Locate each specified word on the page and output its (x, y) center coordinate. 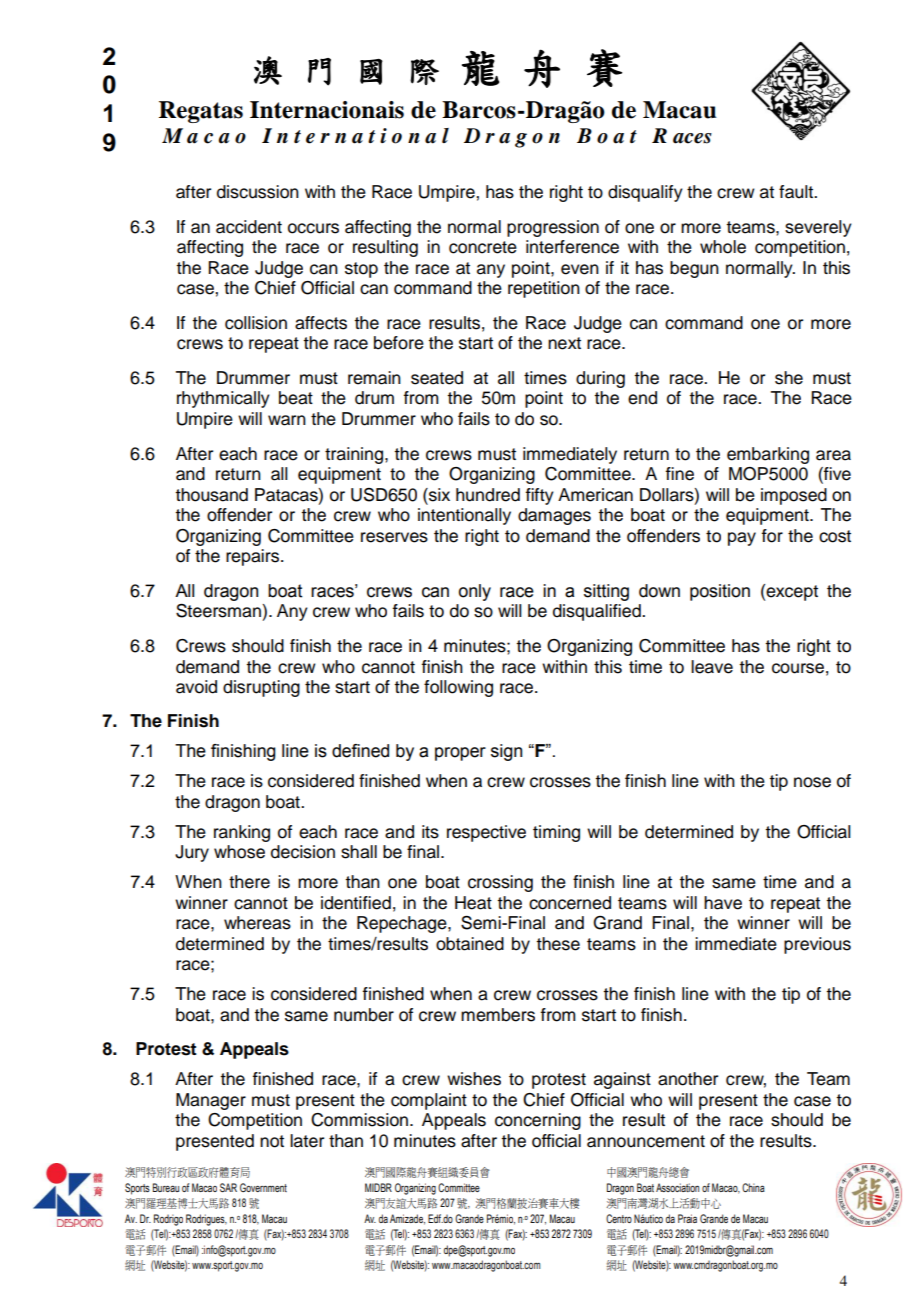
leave (712, 667)
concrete (483, 247)
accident (249, 227)
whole (723, 247)
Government (263, 1187)
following (458, 688)
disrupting (261, 688)
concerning (538, 1121)
